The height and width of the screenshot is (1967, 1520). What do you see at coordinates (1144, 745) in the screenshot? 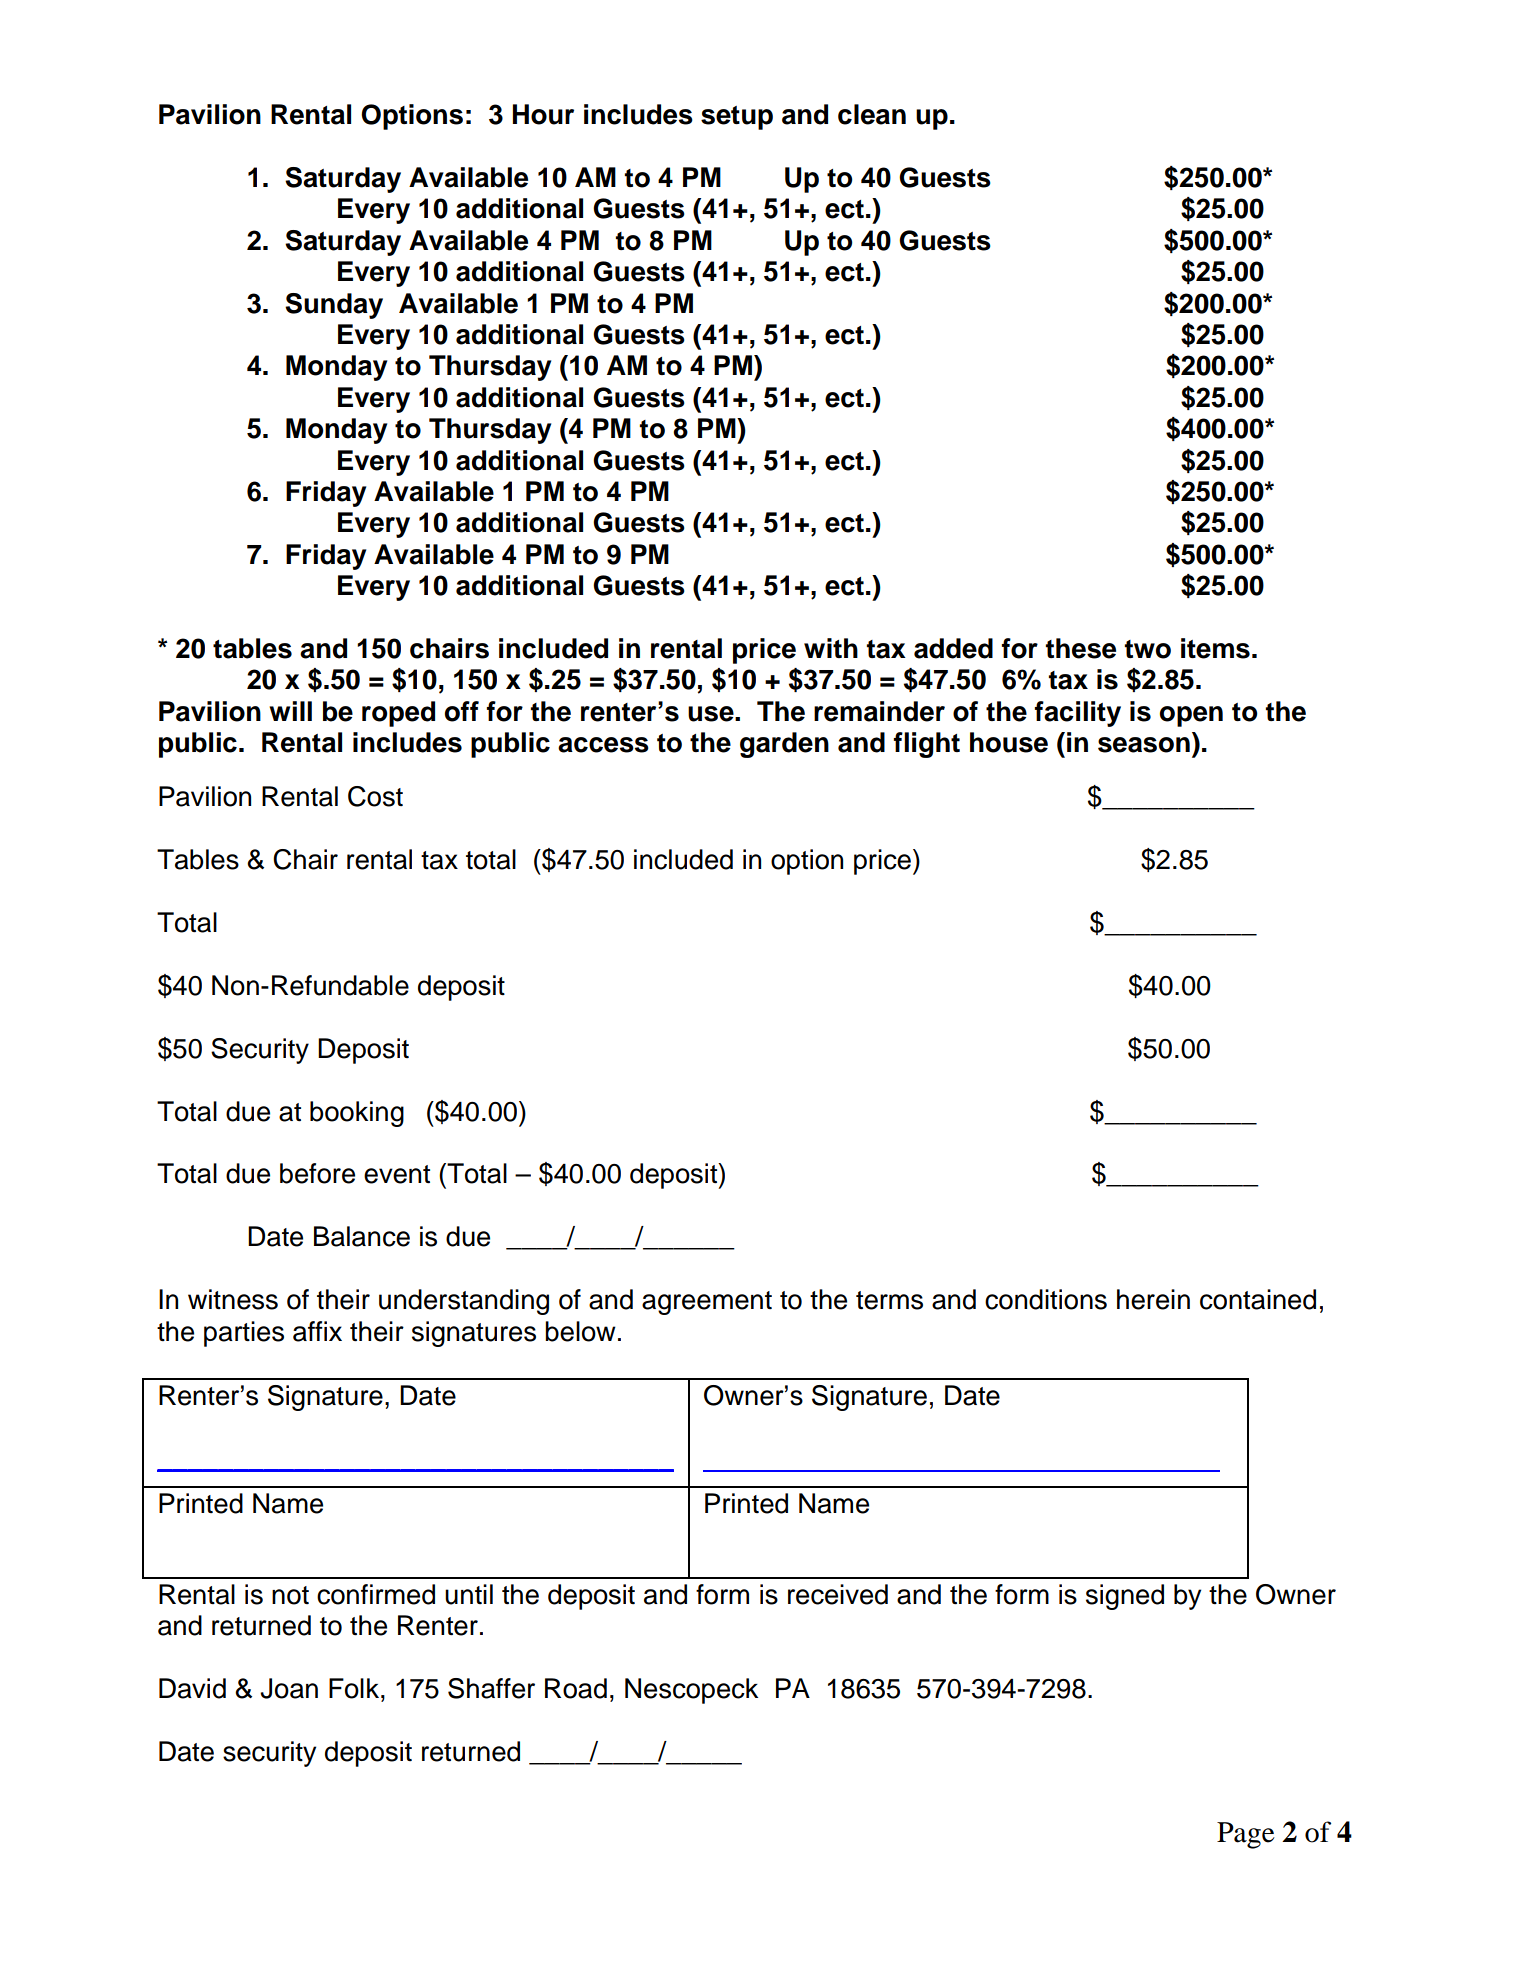
I see `season` at bounding box center [1144, 745].
